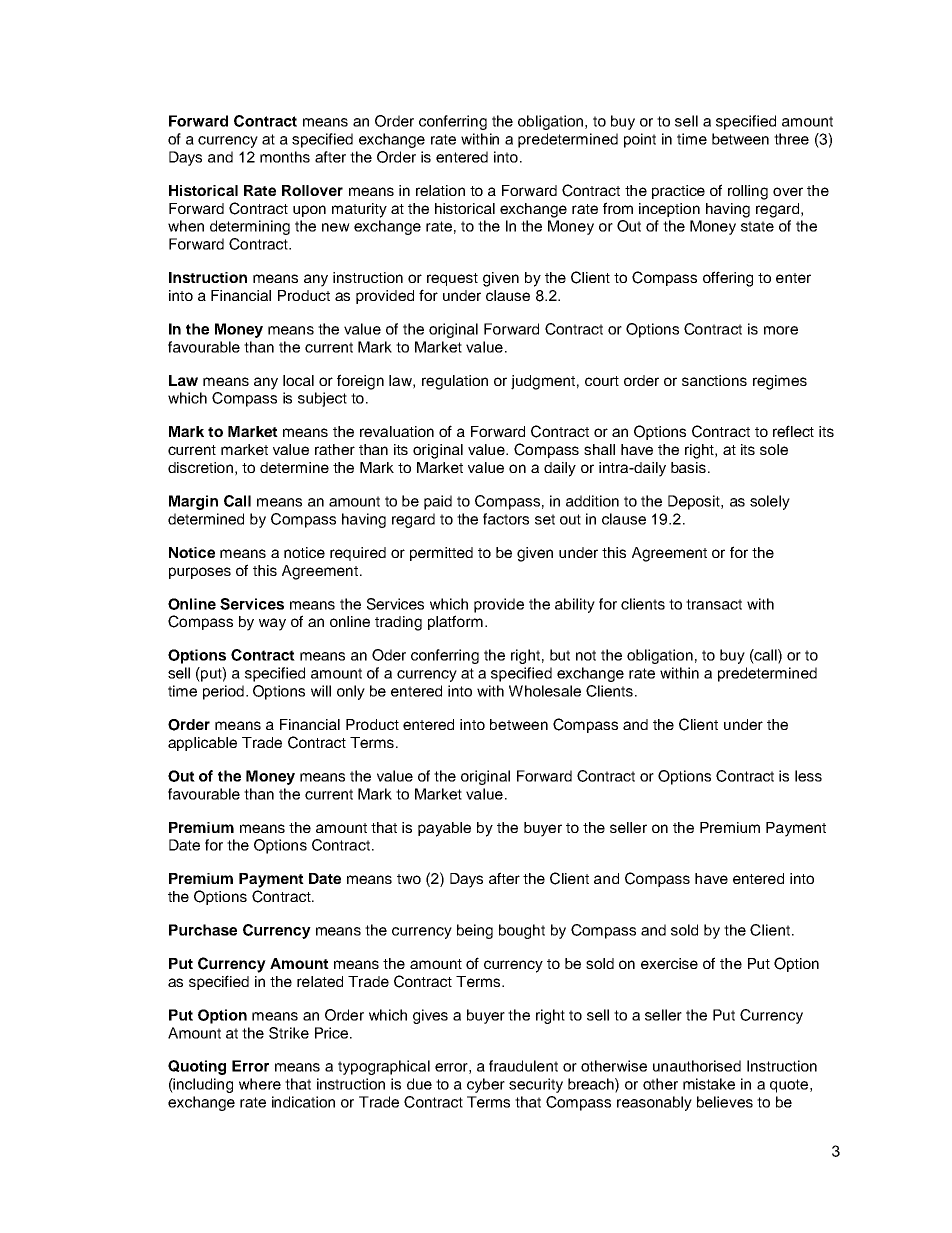  Describe the element at coordinates (709, 1084) in the screenshot. I see `mistake` at that location.
